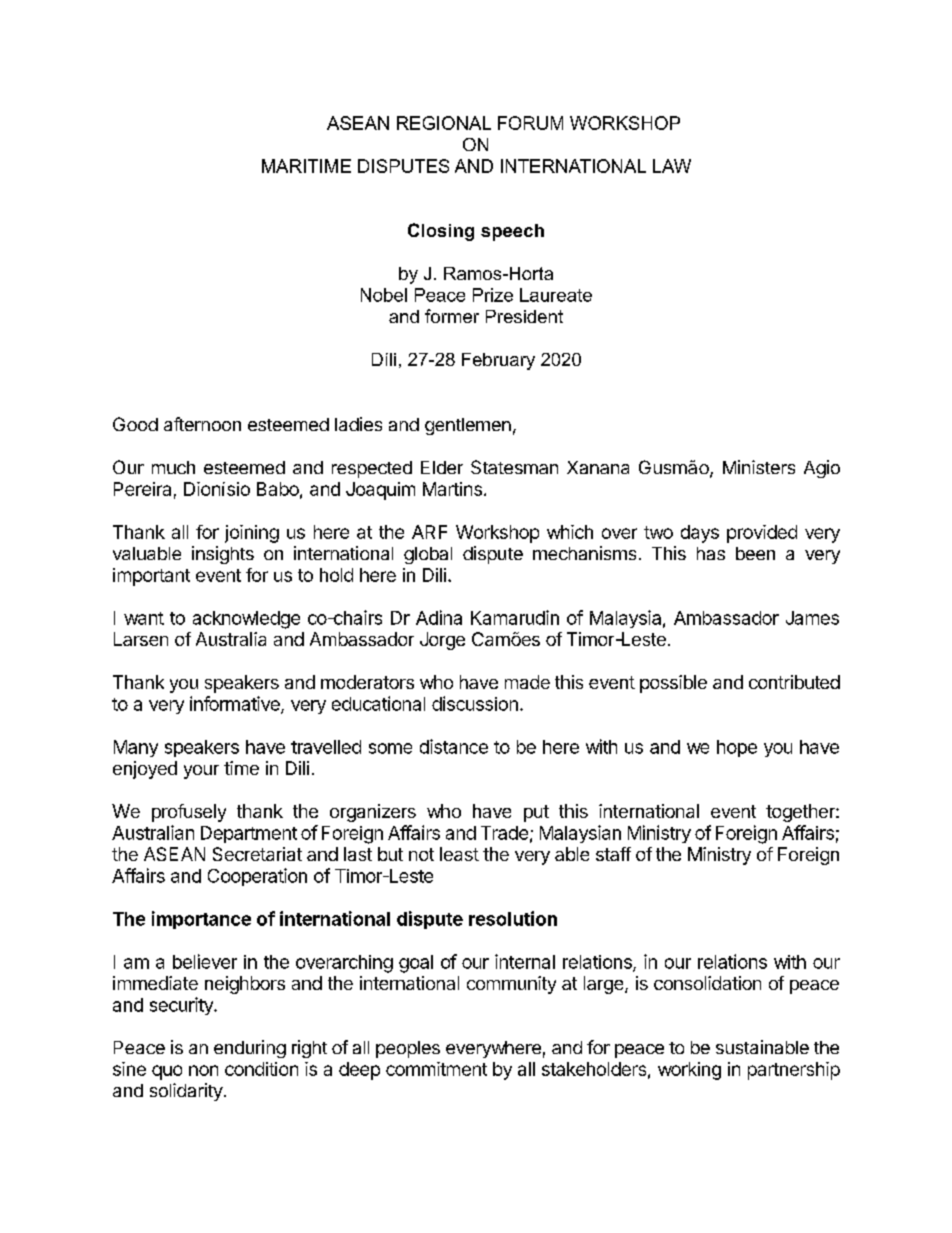 Image resolution: width=952 pixels, height=1233 pixels. Describe the element at coordinates (246, 620) in the document. I see `acknowledge` at that location.
